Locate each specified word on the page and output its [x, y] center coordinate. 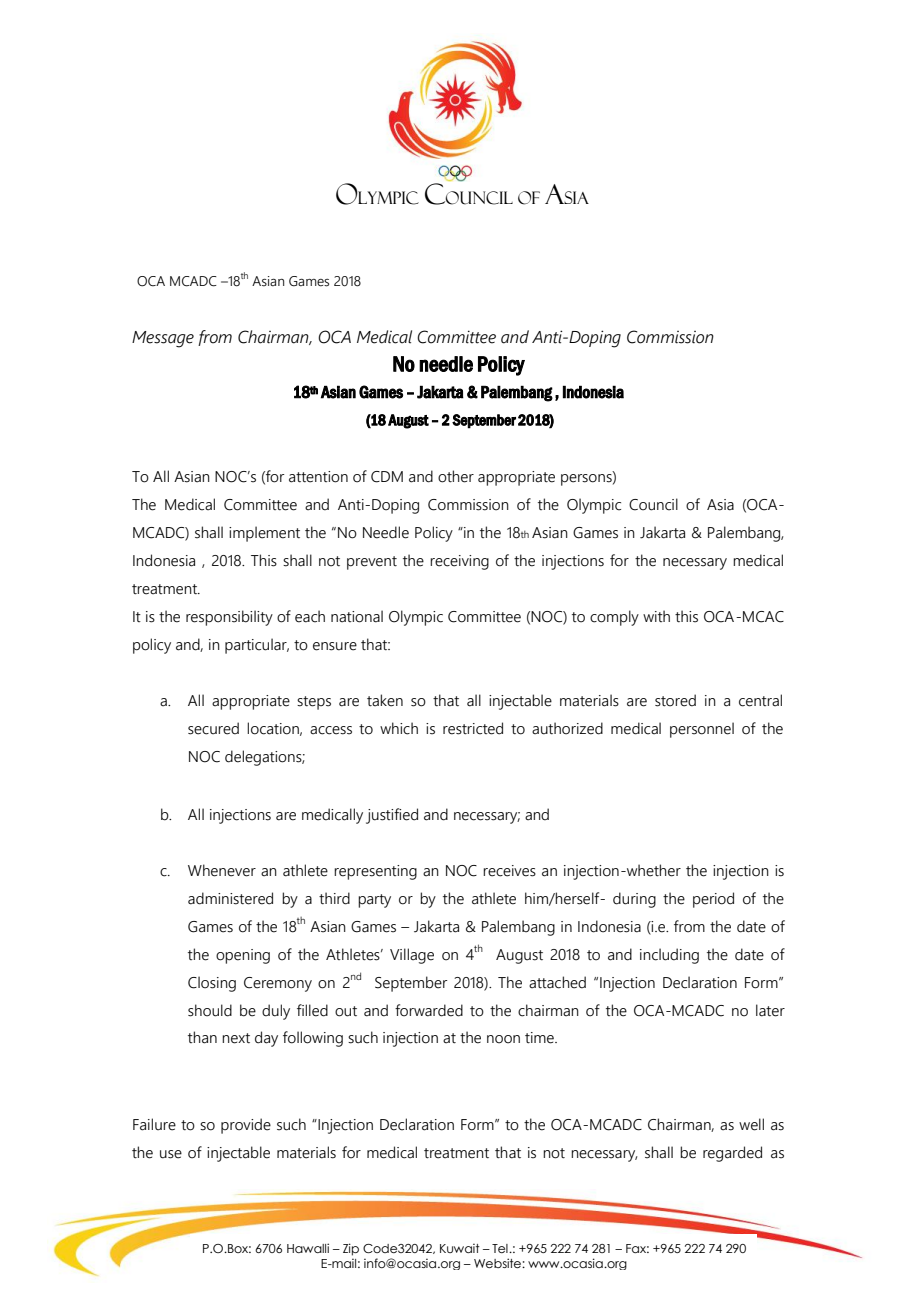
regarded [732, 1154]
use [171, 1154]
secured [213, 728]
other [456, 476]
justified [392, 816]
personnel [702, 730]
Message [163, 339]
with [656, 616]
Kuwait [460, 1248]
